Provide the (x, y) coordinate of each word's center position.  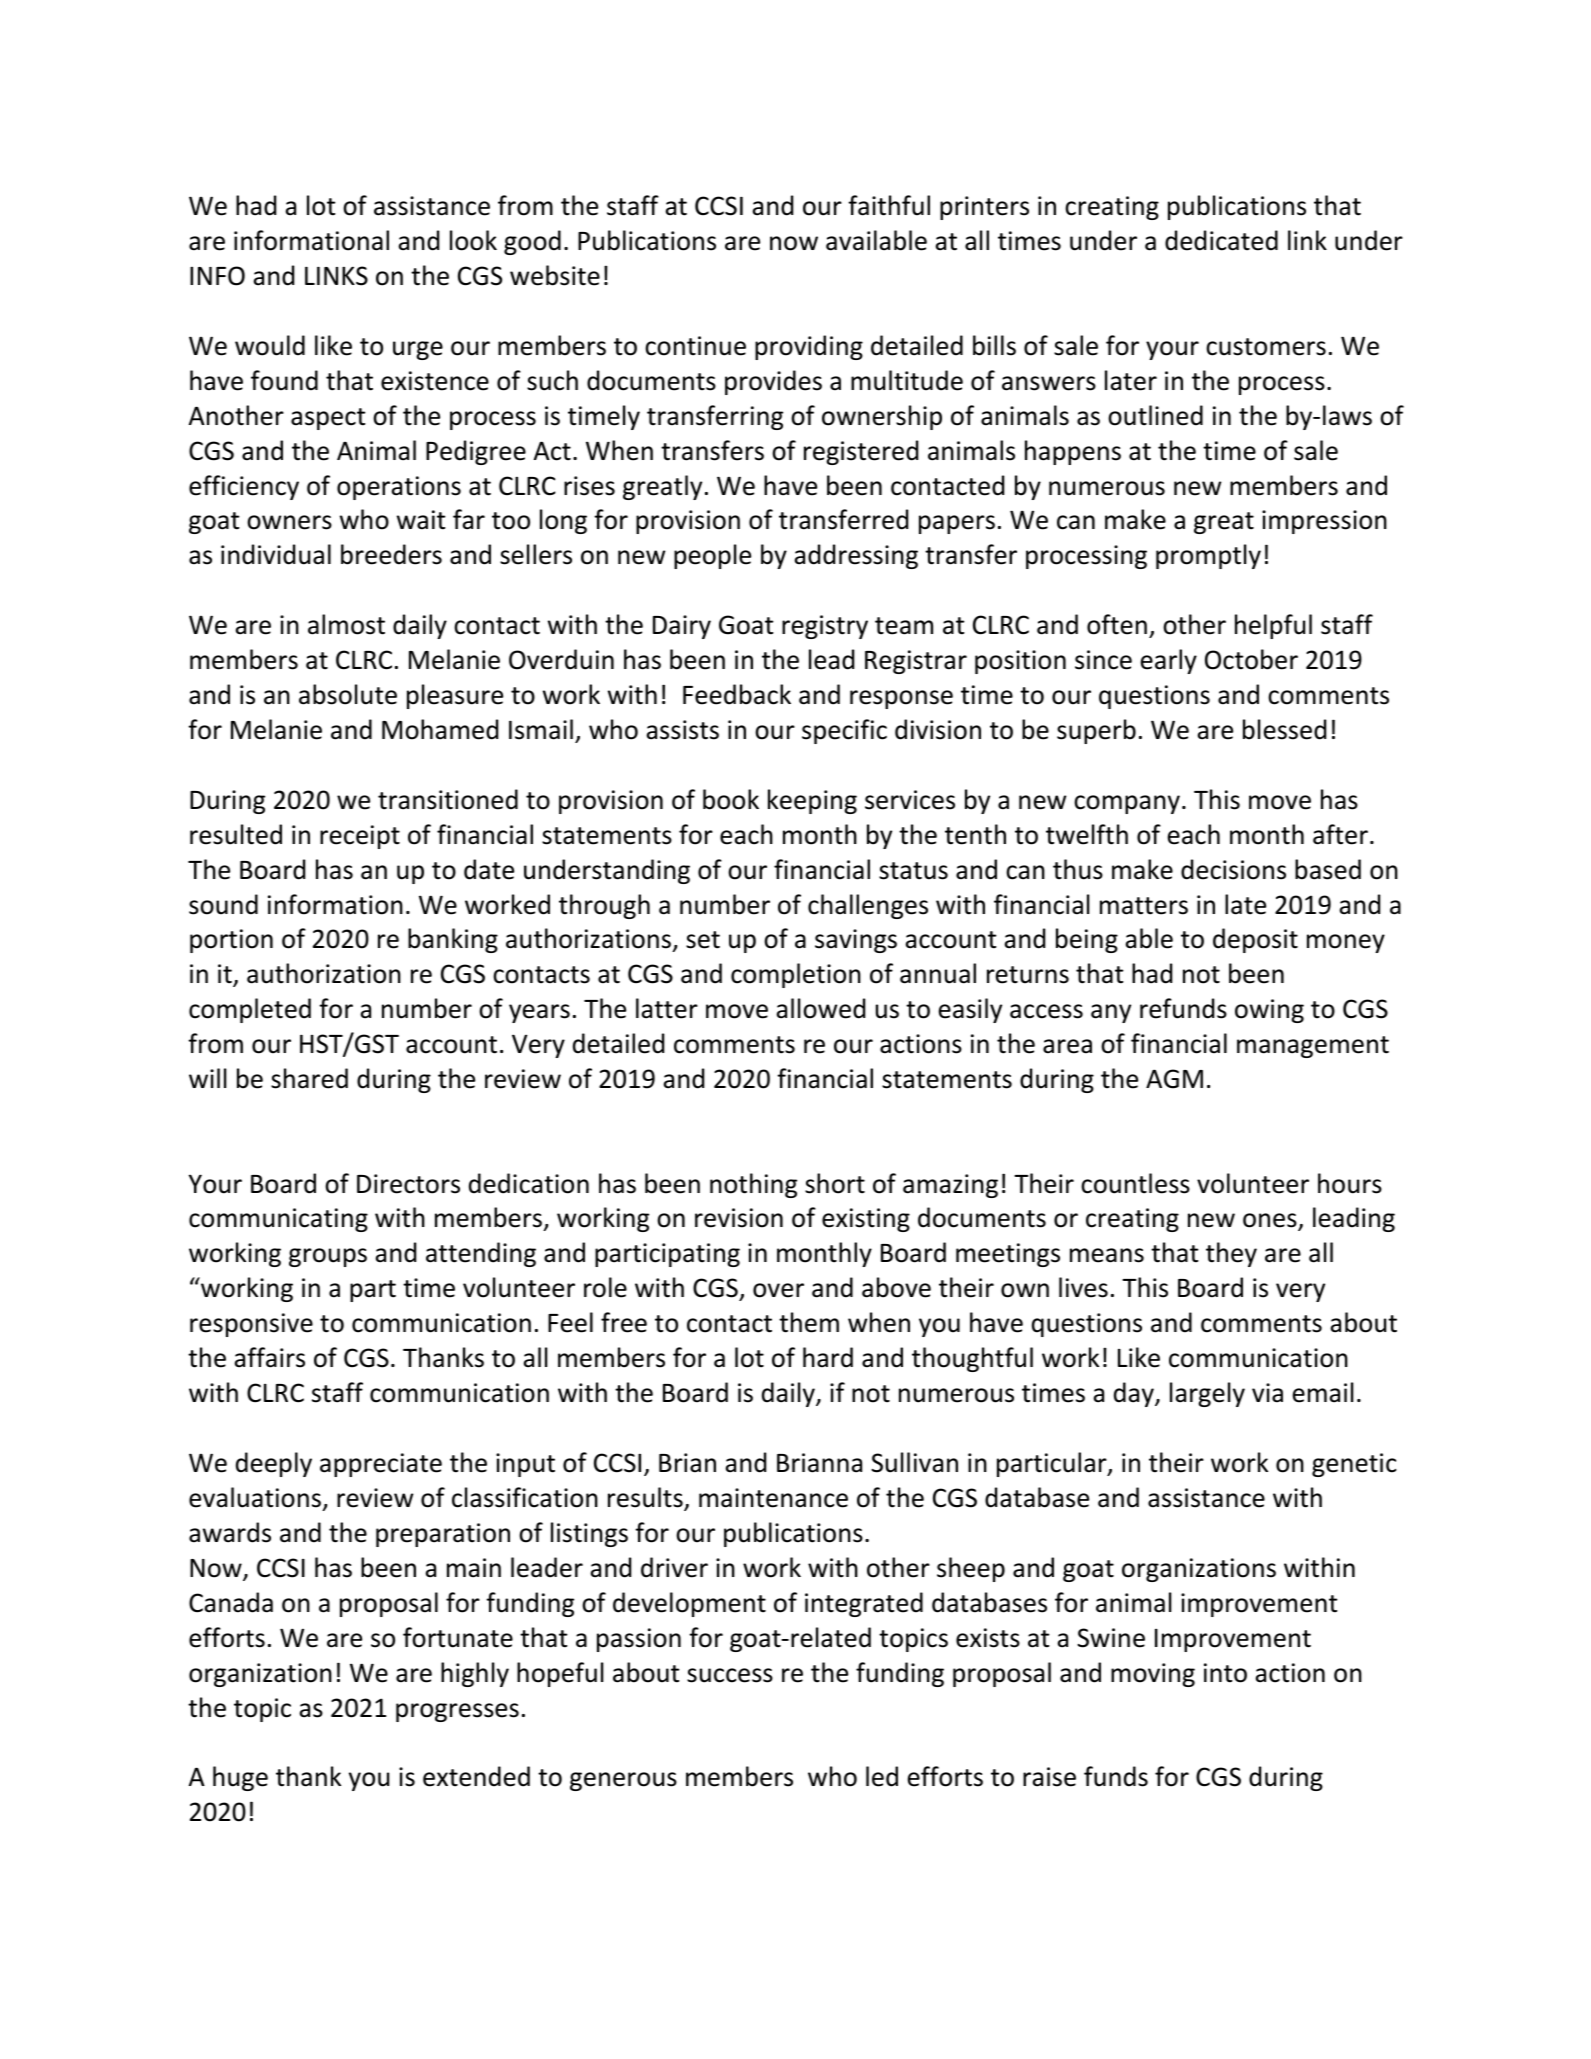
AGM (1174, 1079)
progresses (457, 1712)
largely (1207, 1394)
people (712, 556)
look (473, 240)
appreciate (381, 1465)
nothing (753, 1185)
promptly (1208, 556)
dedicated (1221, 240)
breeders (391, 554)
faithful (889, 205)
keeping (812, 801)
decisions (1233, 869)
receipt (360, 837)
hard (828, 1357)
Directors (408, 1184)
